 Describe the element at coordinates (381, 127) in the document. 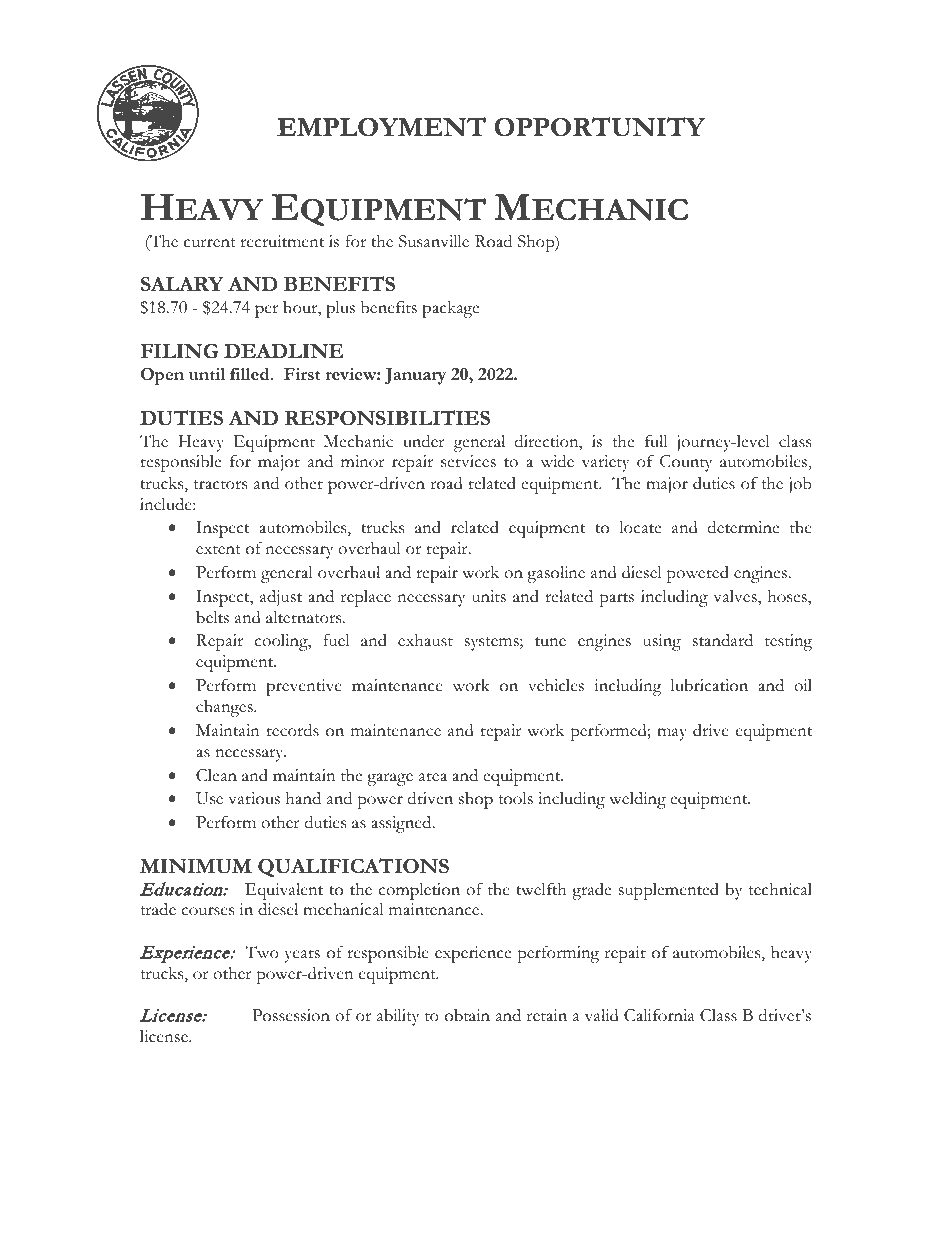

I see `EMPLOYMENT` at that location.
